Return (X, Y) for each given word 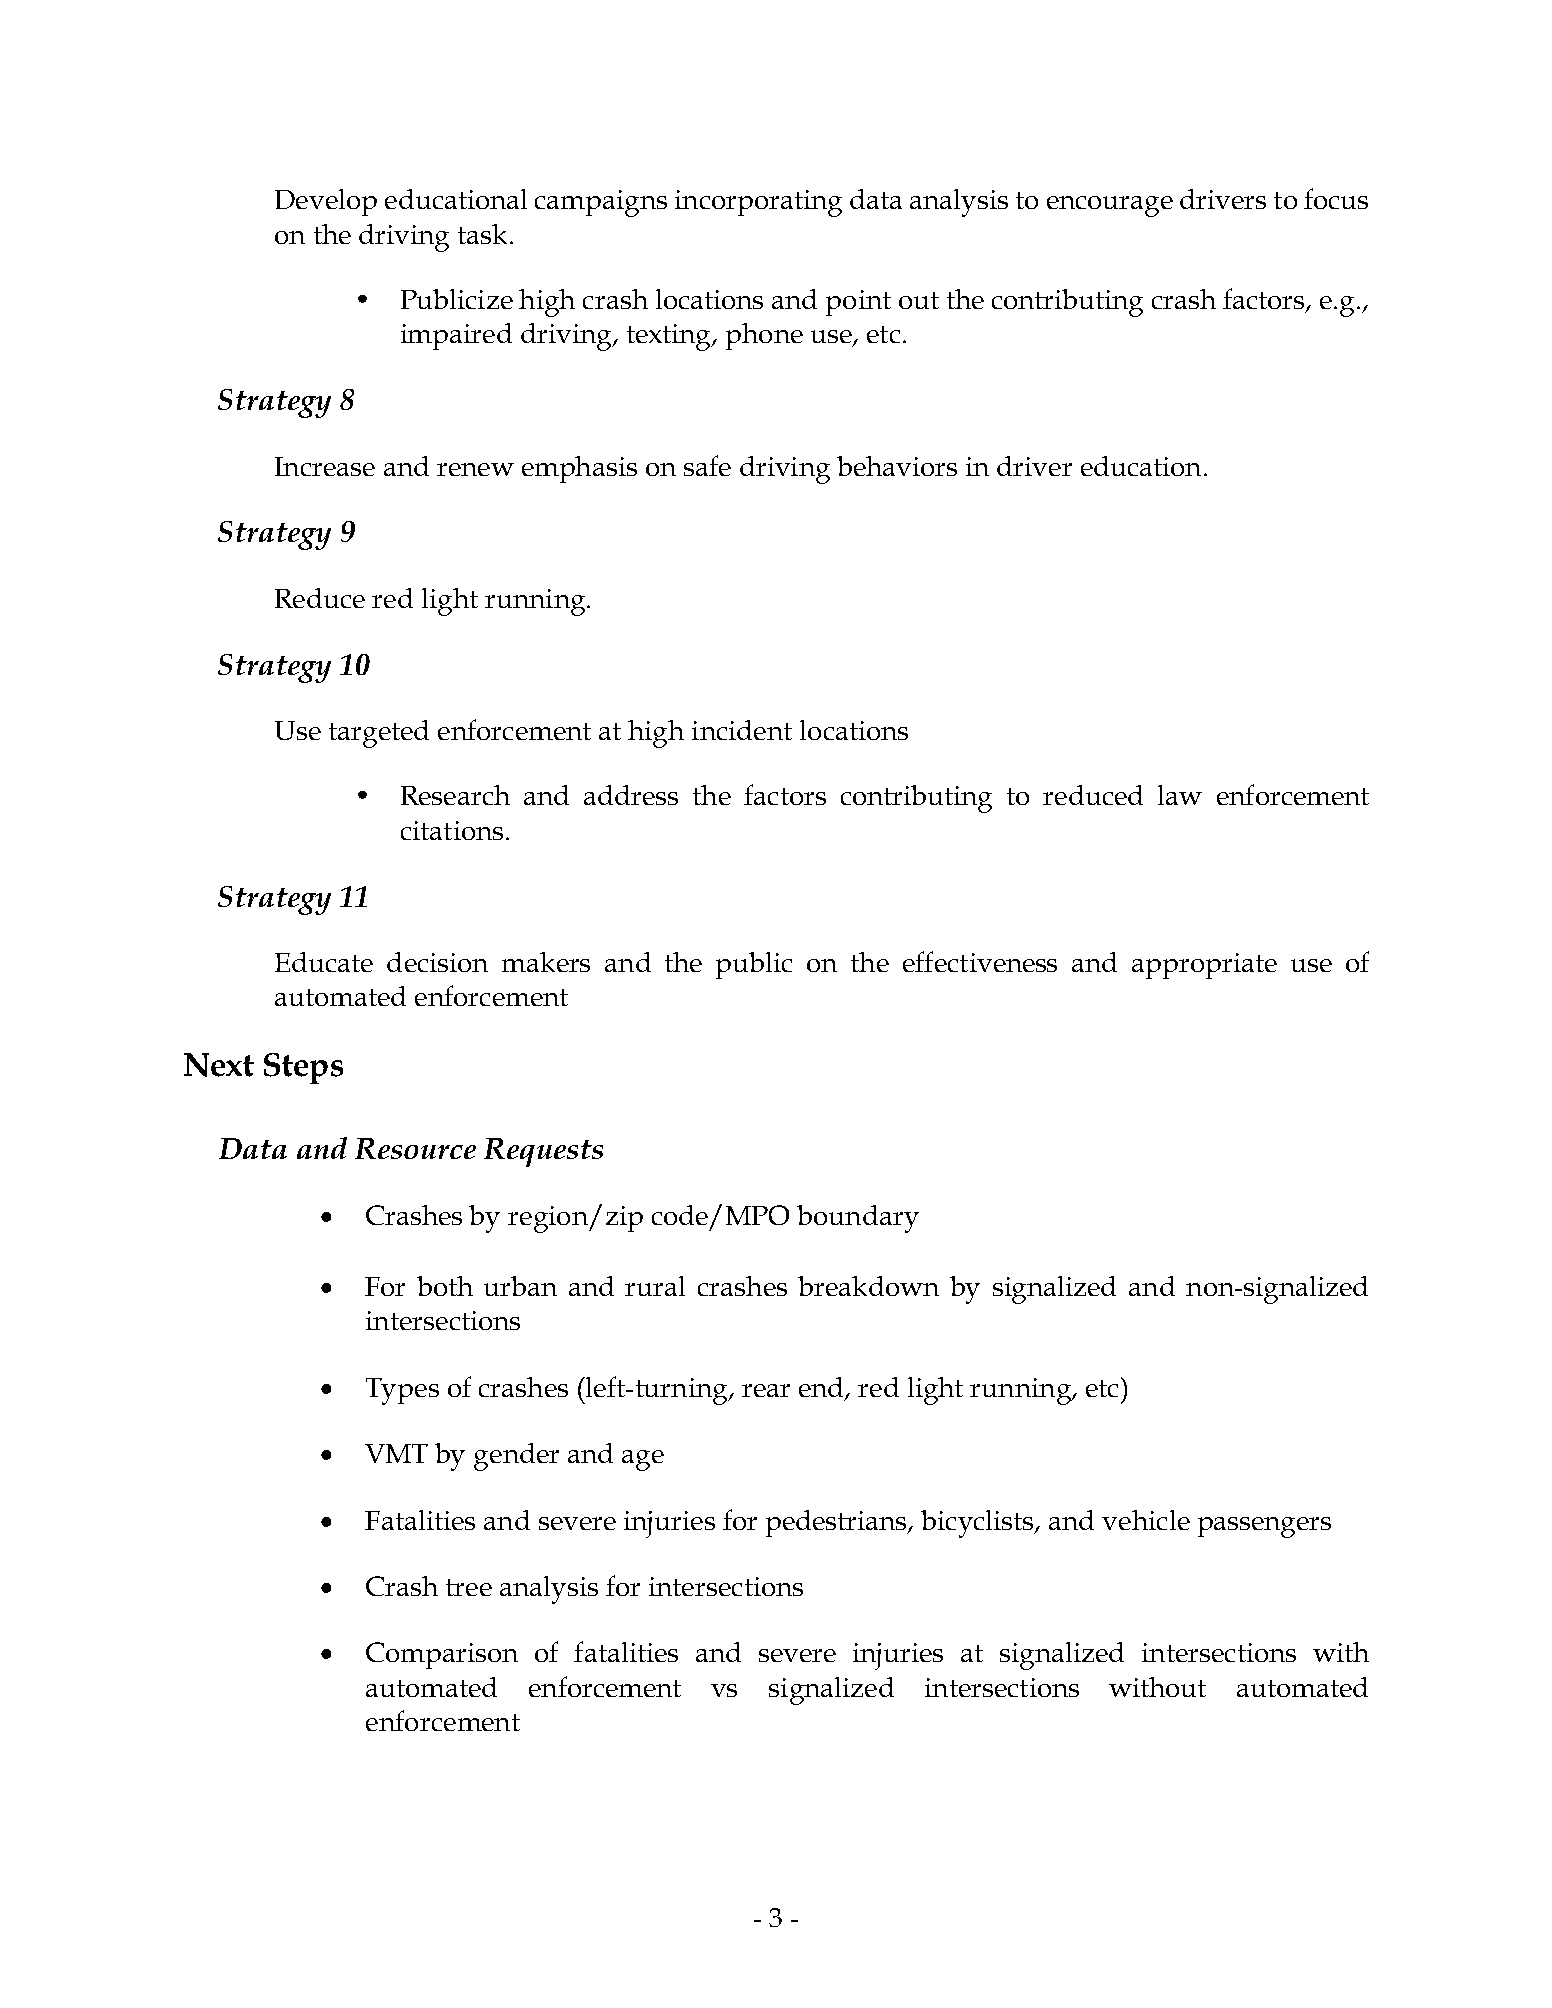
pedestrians (837, 1523)
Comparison (442, 1655)
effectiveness (980, 961)
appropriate (1204, 966)
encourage (1110, 206)
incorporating (758, 203)
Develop (326, 202)
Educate (324, 962)
